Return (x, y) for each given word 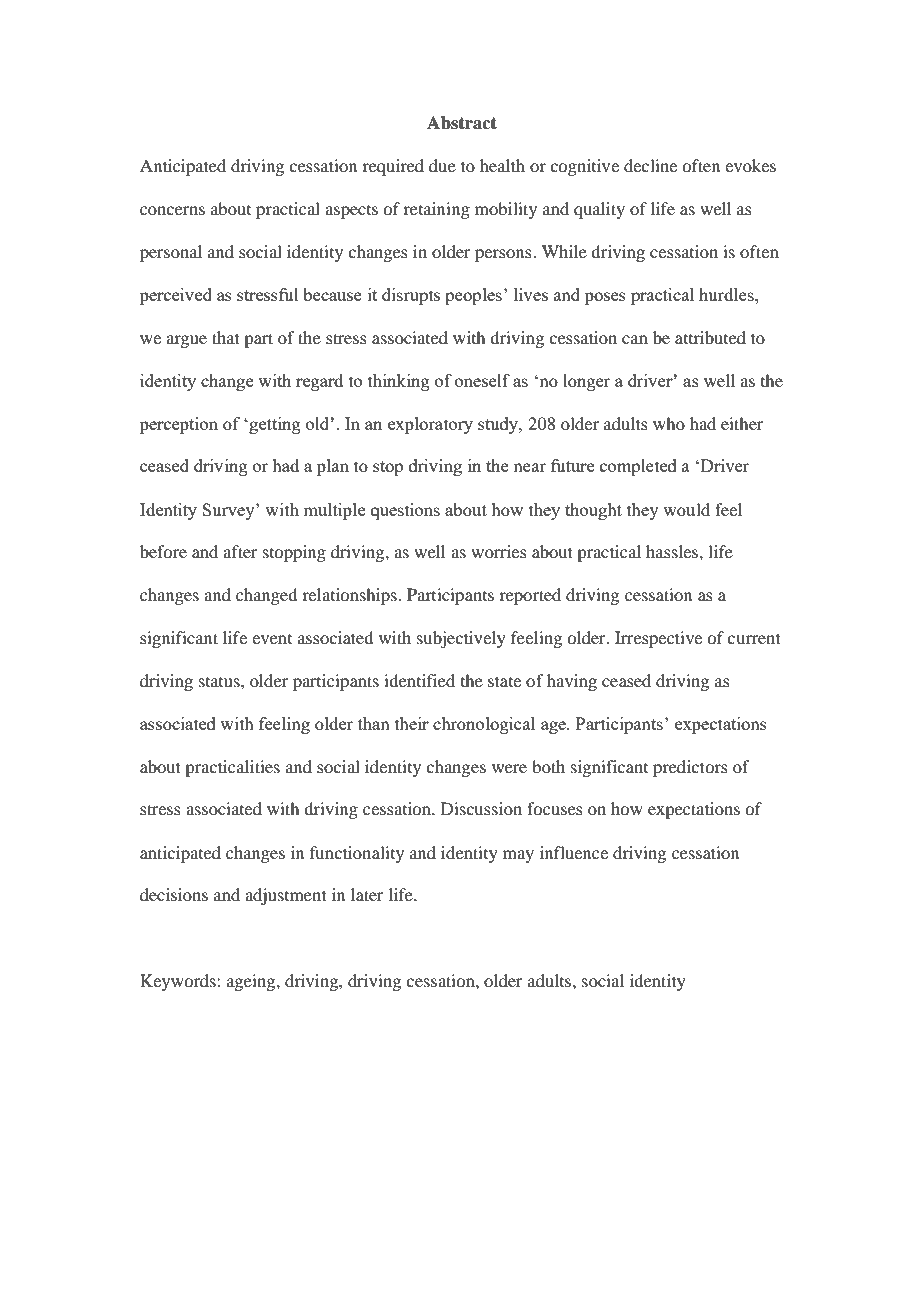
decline (650, 165)
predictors (690, 768)
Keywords (179, 982)
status (220, 682)
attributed (710, 337)
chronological (484, 725)
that (226, 337)
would (686, 509)
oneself (482, 380)
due (442, 165)
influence (574, 852)
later (367, 894)
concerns (172, 210)
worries (499, 551)
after (240, 551)
